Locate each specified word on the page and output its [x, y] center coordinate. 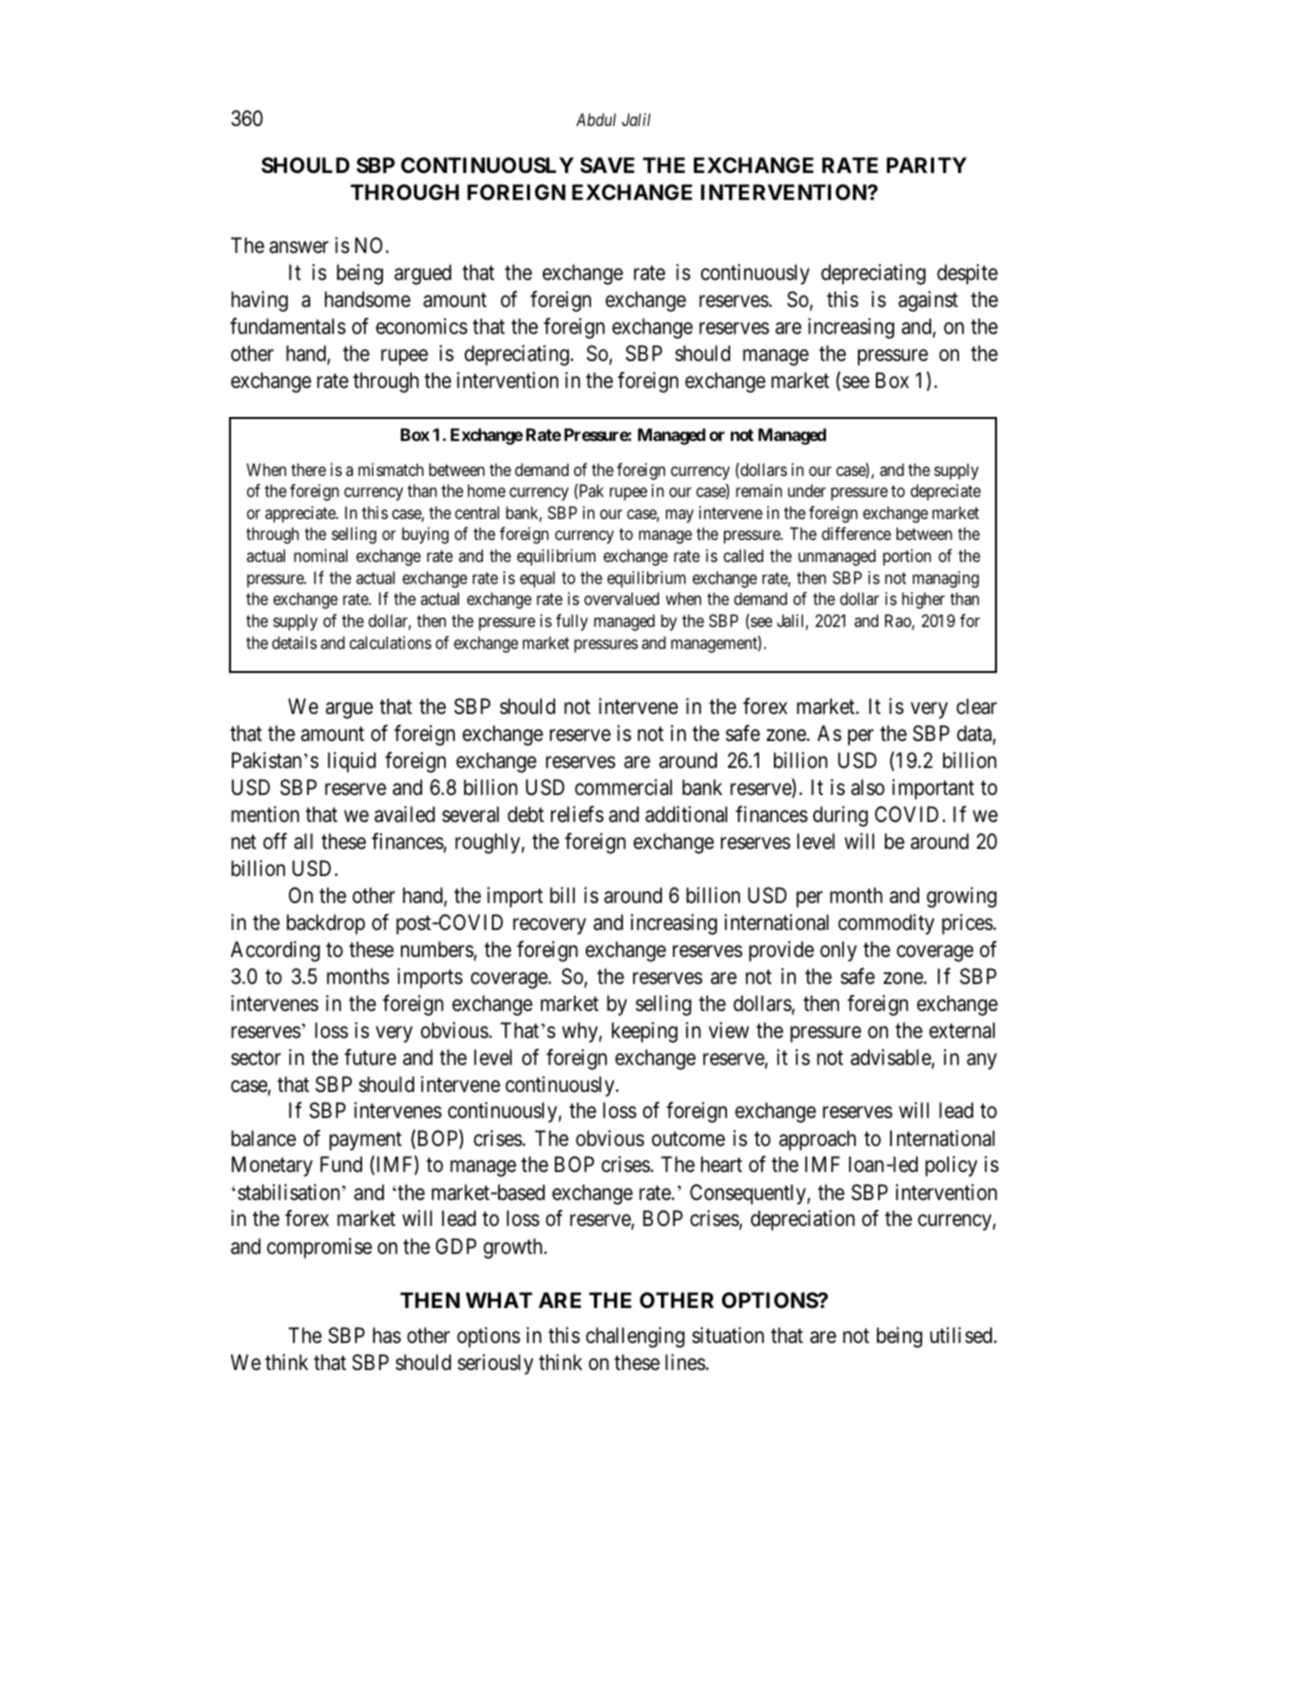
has [387, 1335]
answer [299, 247]
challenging [635, 1337]
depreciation [803, 1220]
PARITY [927, 165]
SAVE [607, 165]
